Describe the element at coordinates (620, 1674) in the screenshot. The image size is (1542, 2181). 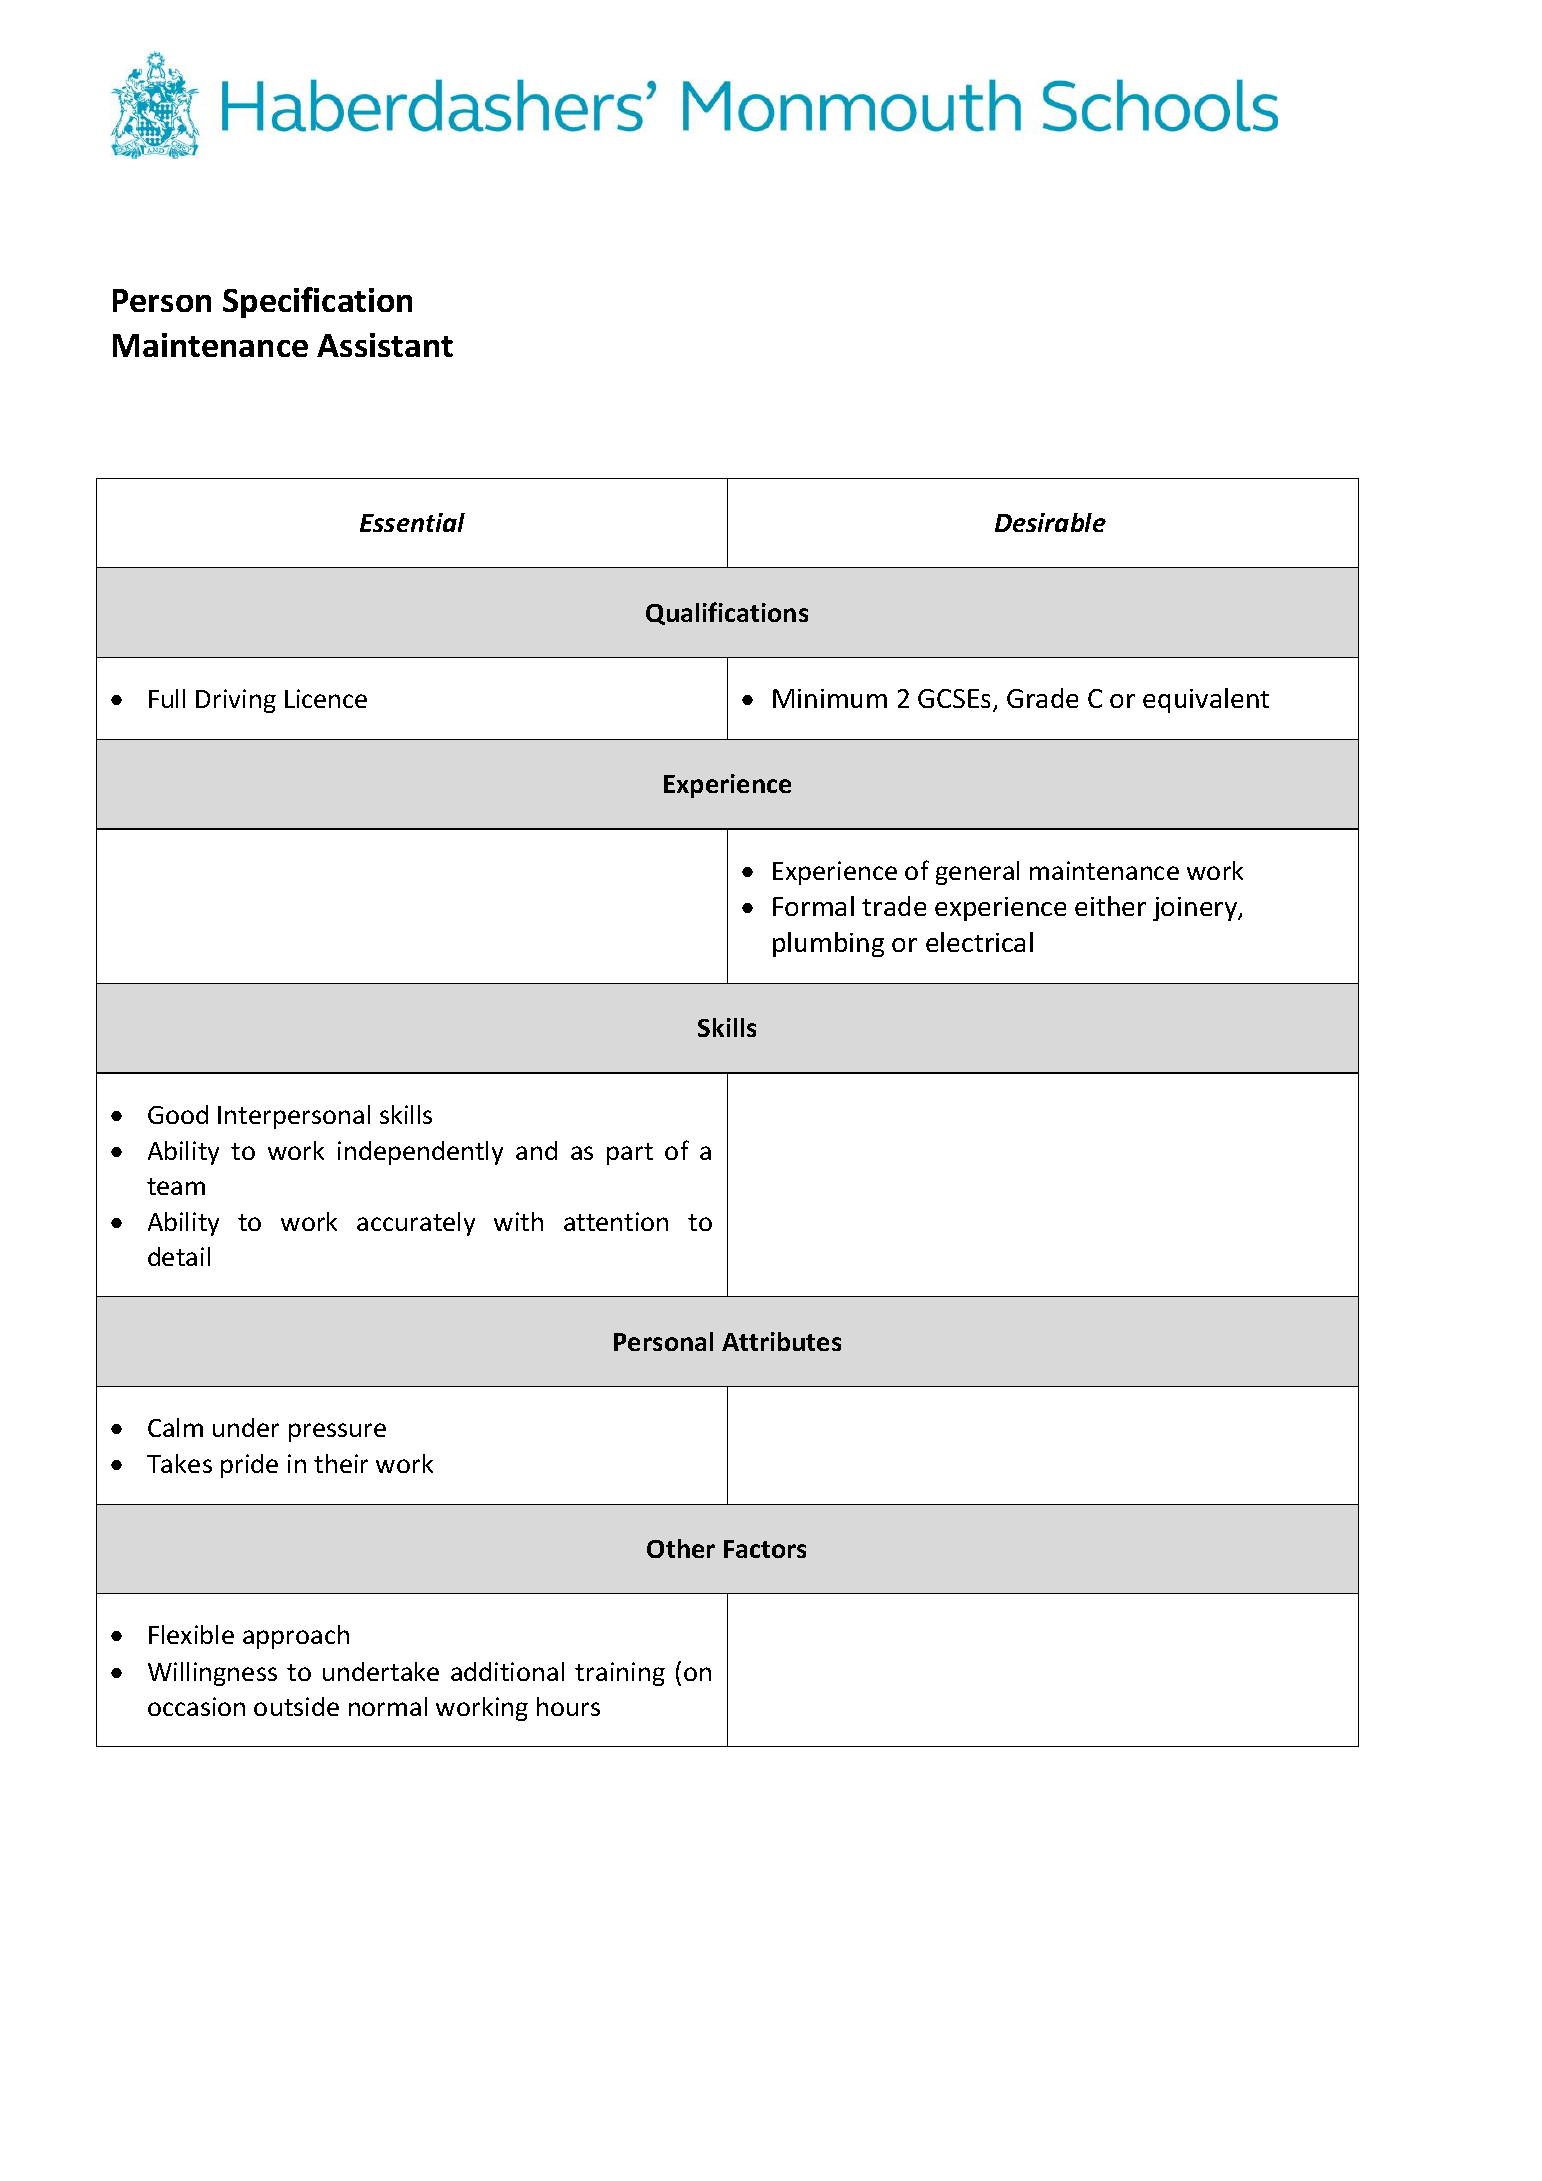
I see `training` at that location.
